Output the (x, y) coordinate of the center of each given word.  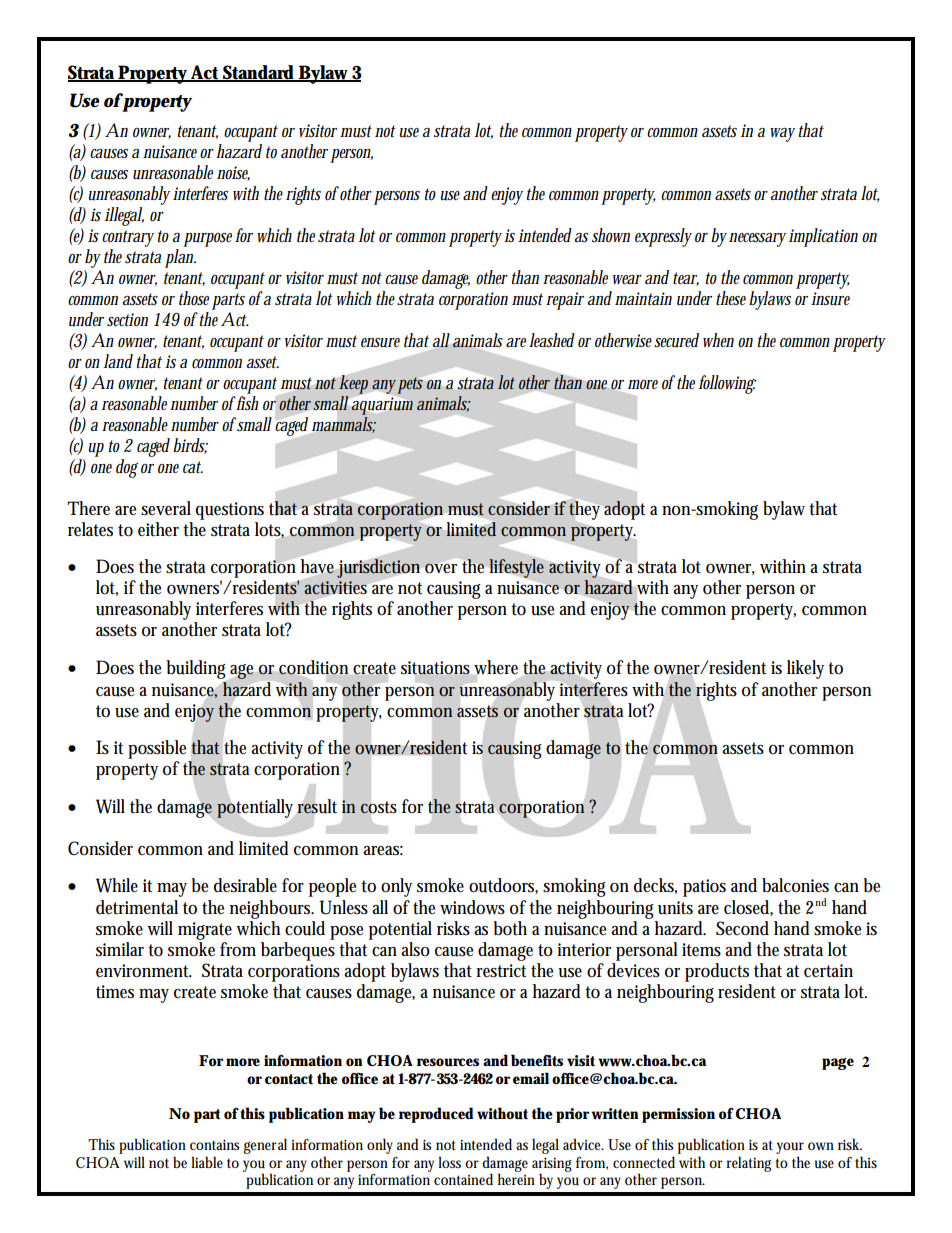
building (196, 669)
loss (449, 1162)
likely (808, 669)
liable (207, 1162)
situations (435, 668)
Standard (259, 73)
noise (233, 173)
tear (686, 279)
